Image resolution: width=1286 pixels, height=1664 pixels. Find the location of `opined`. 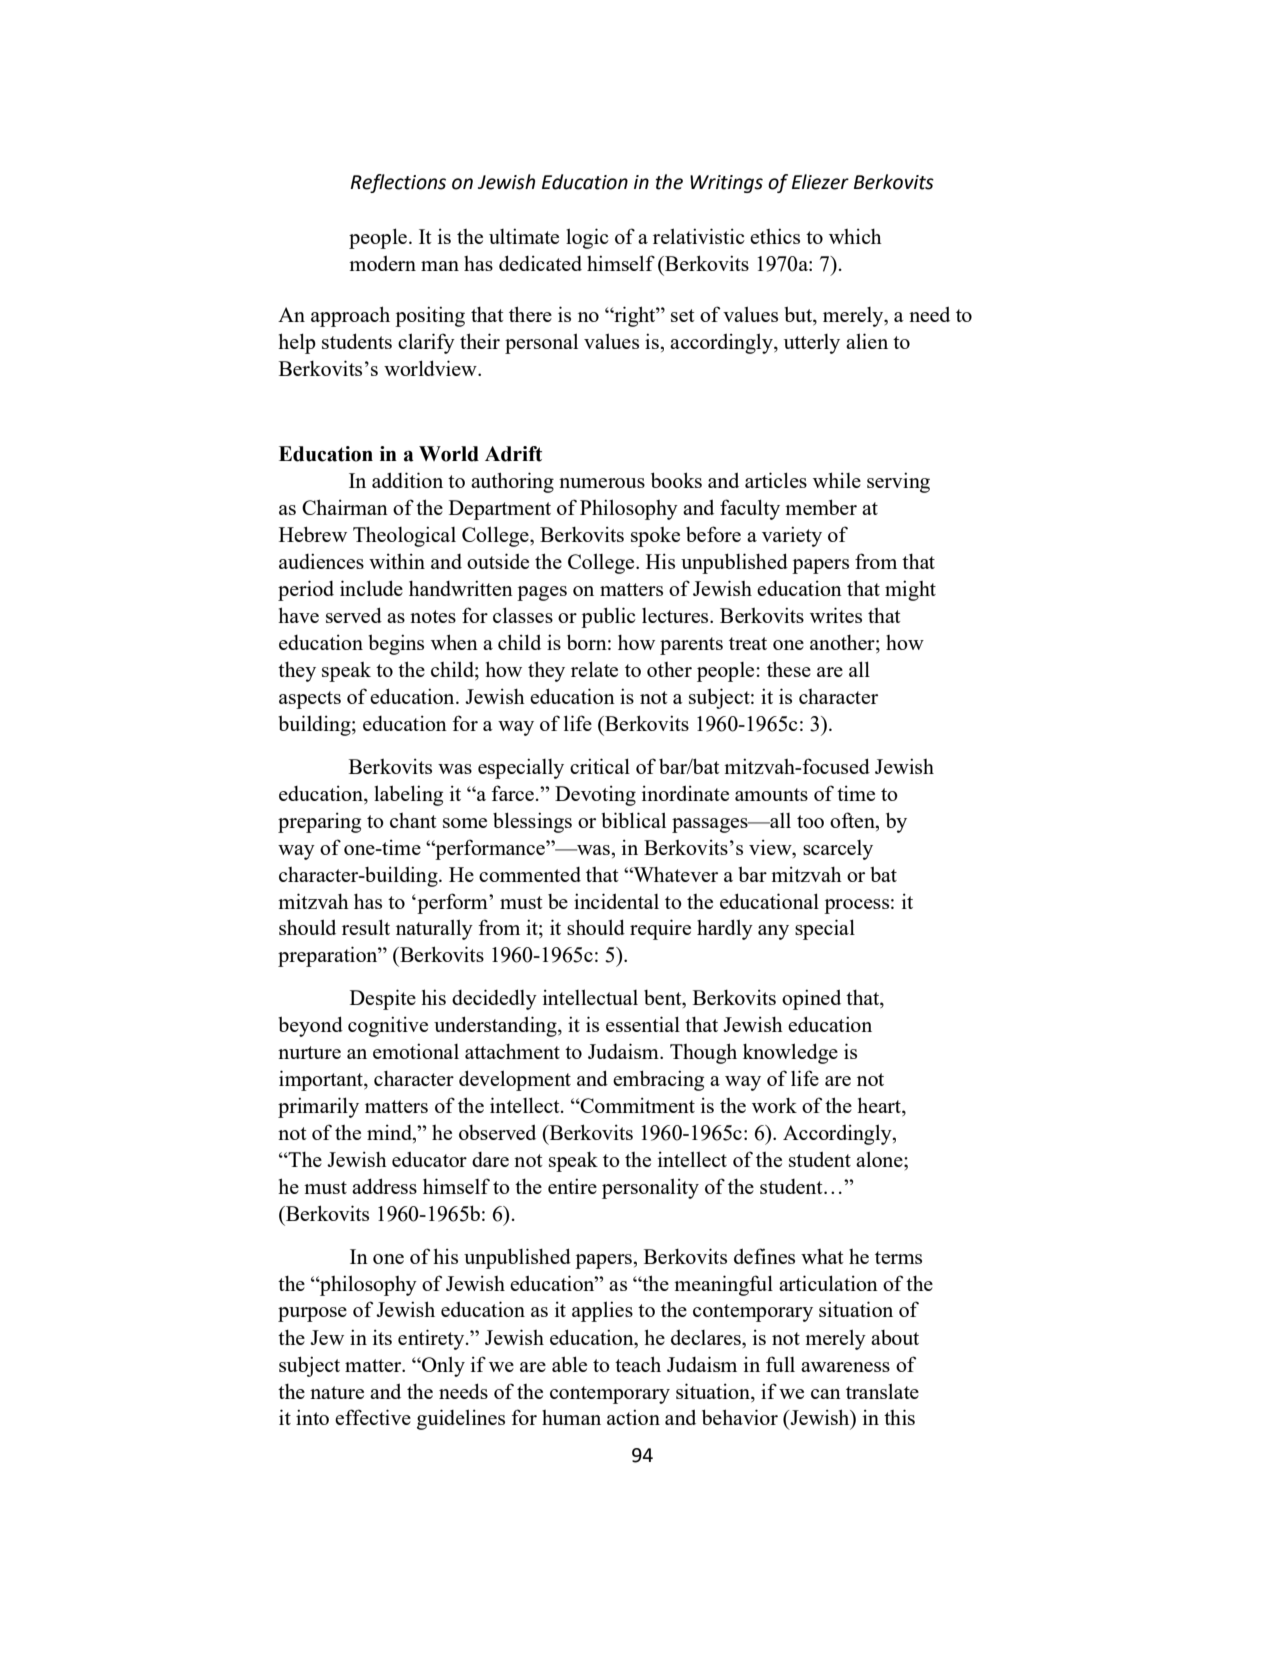

opined is located at coordinates (811, 999).
